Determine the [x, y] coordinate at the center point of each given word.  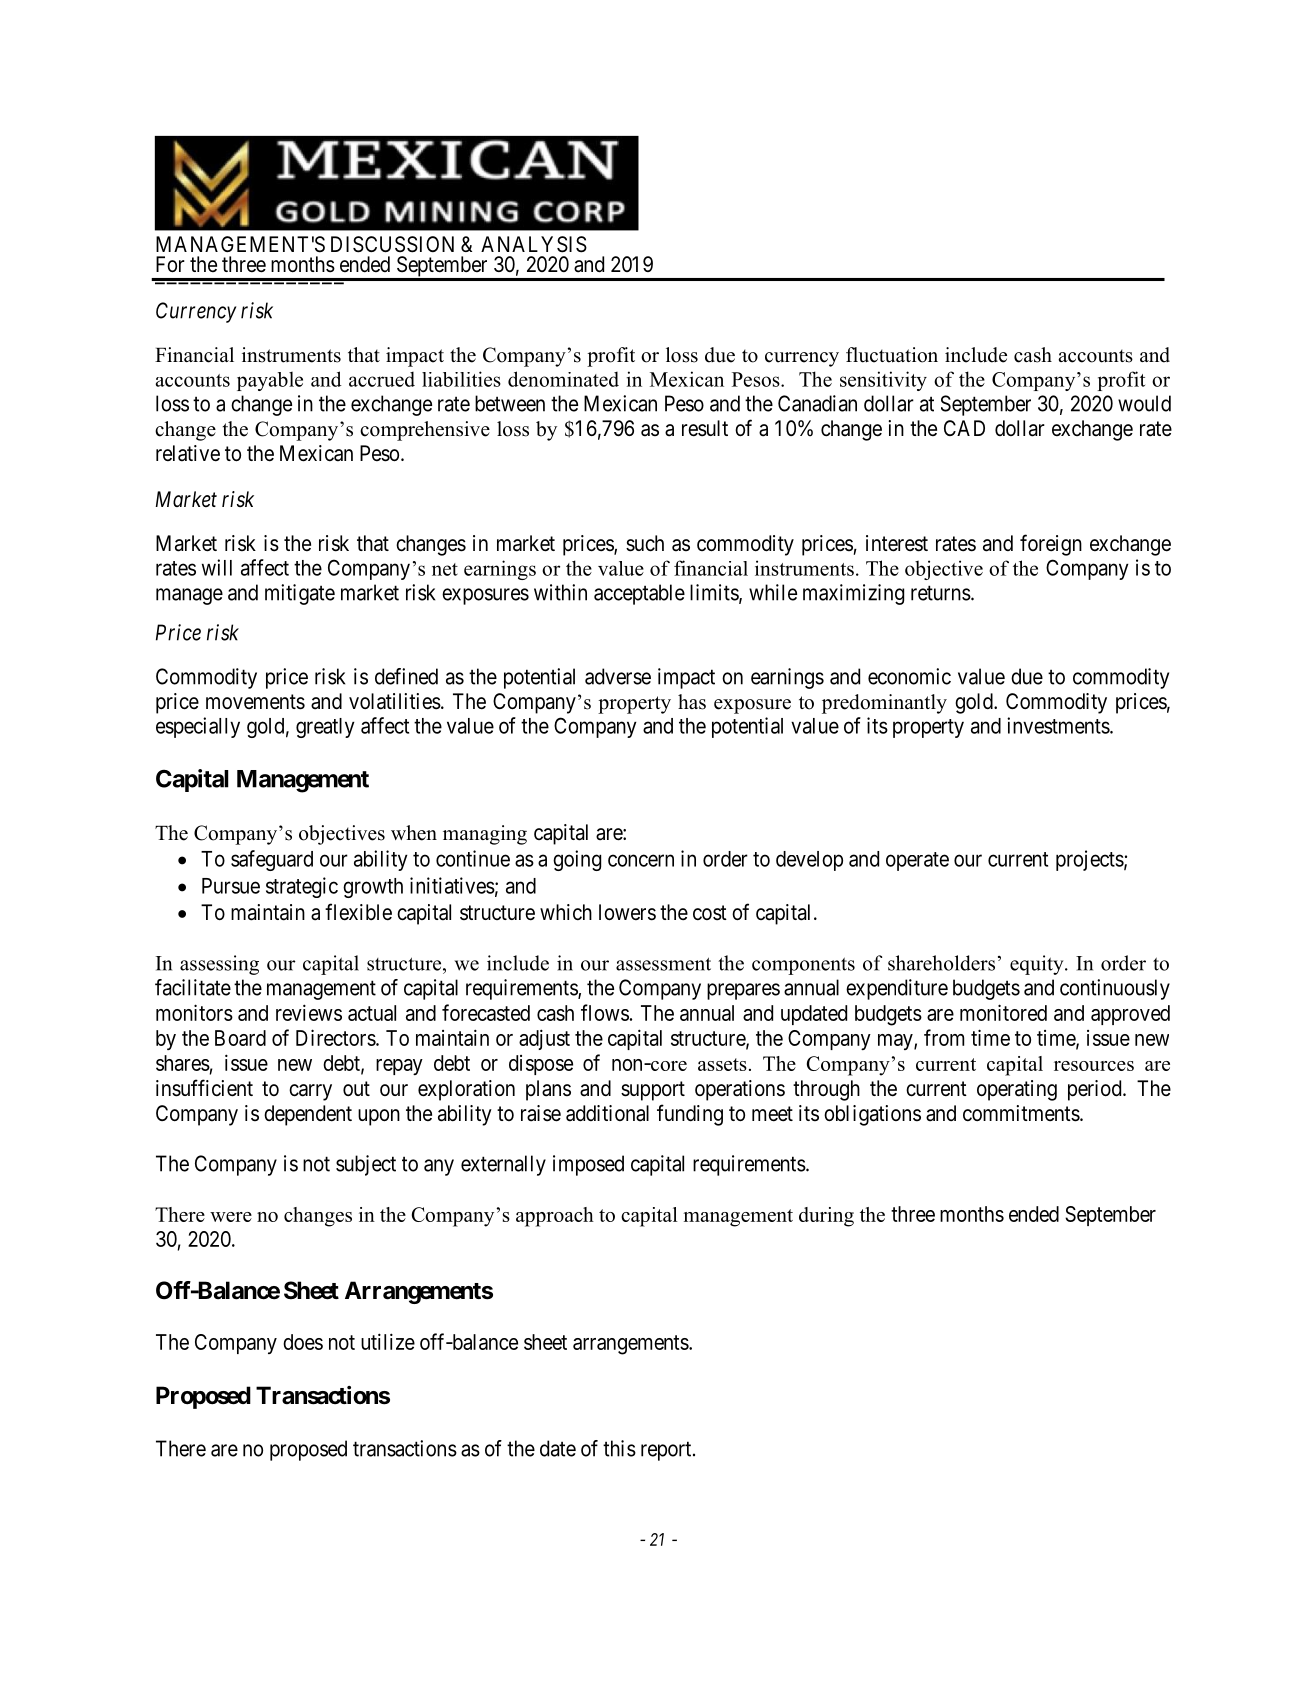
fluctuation [892, 355]
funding [690, 1115]
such [645, 543]
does [303, 1342]
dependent [308, 1115]
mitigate [300, 594]
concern [641, 860]
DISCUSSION [392, 244]
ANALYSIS [534, 244]
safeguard [272, 860]
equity [1038, 965]
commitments [1021, 1113]
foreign [1051, 545]
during [826, 1217]
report [667, 1451]
